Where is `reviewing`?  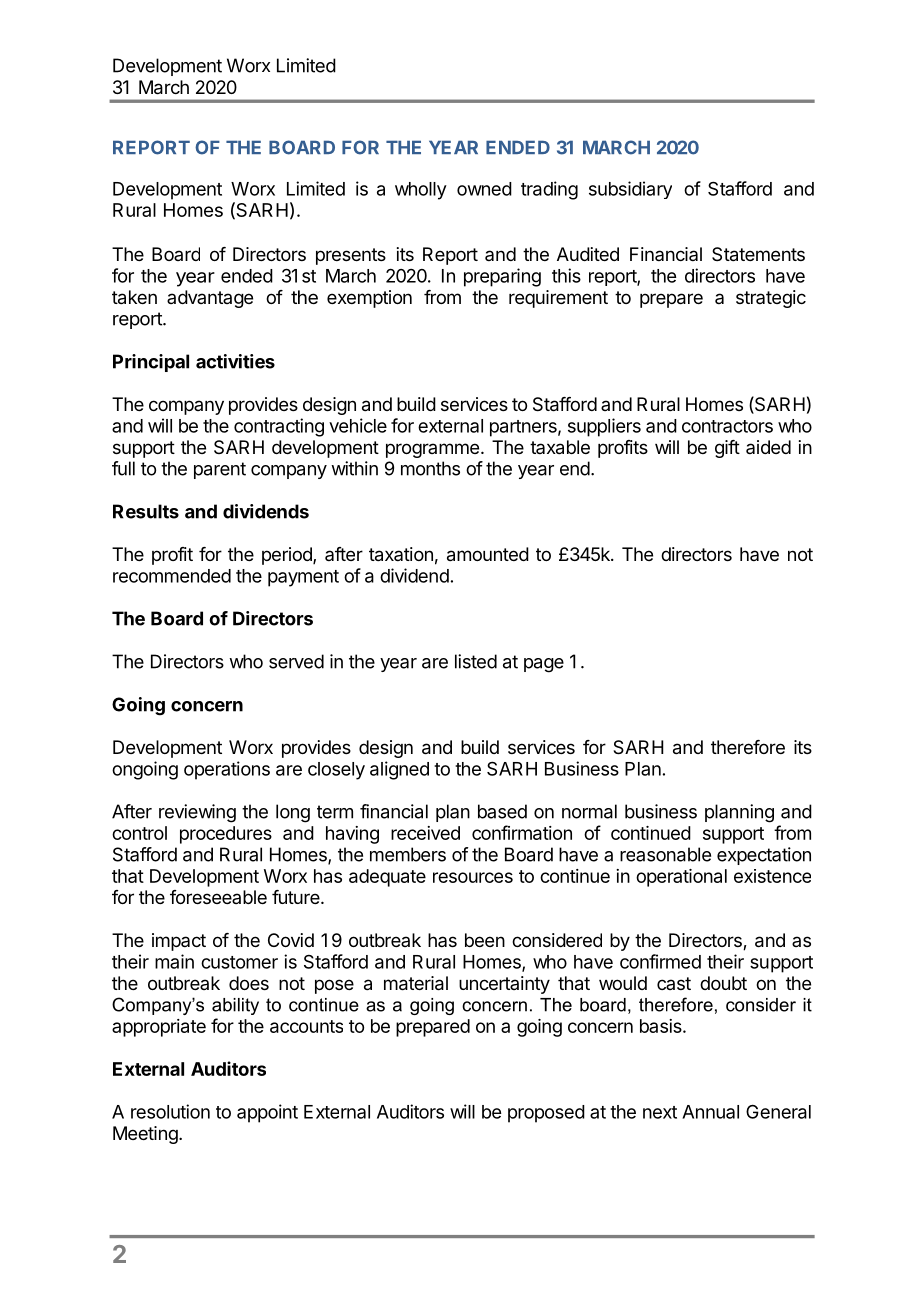 reviewing is located at coordinates (197, 813).
